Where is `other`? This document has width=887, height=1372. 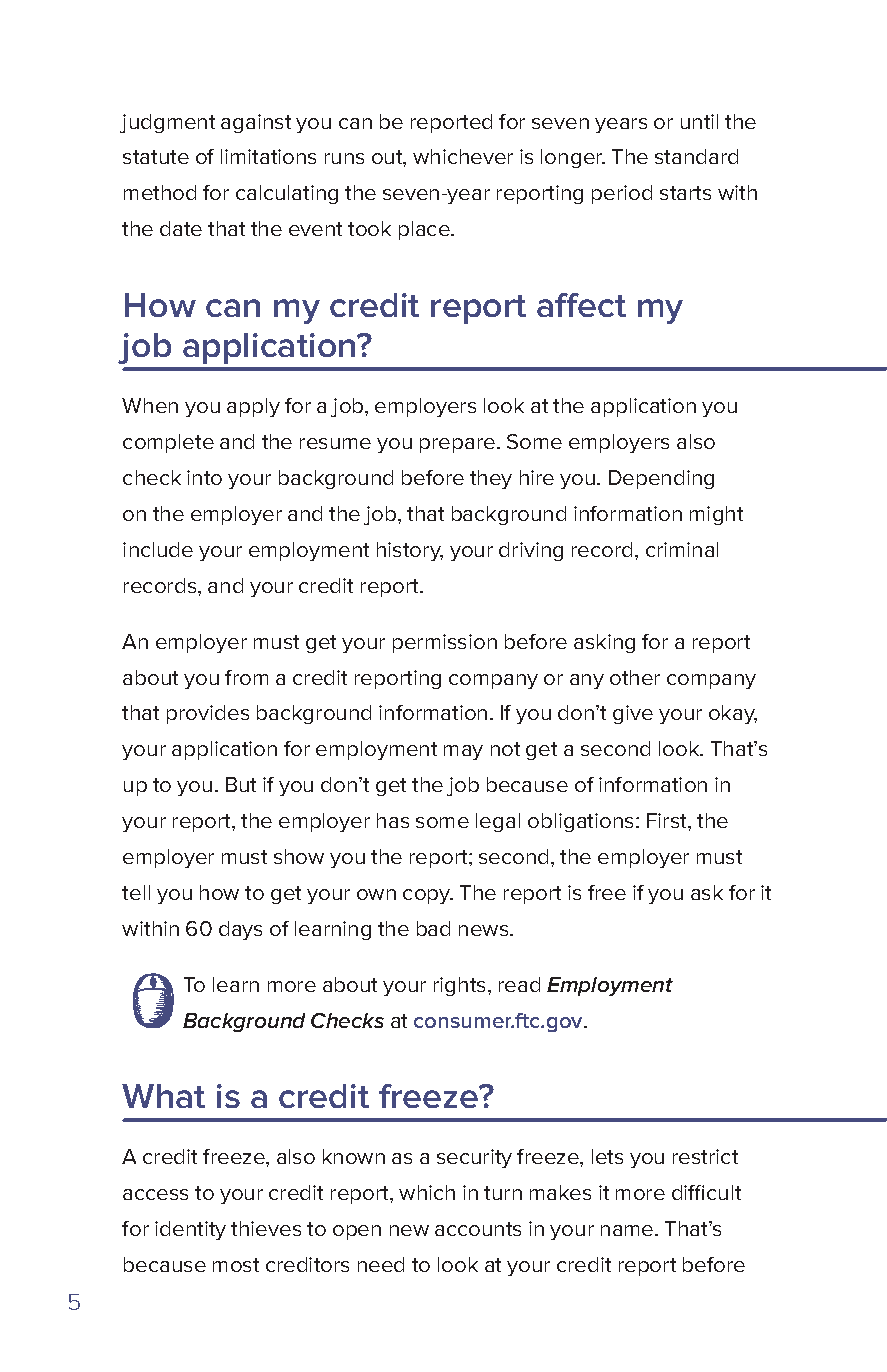
other is located at coordinates (635, 677).
